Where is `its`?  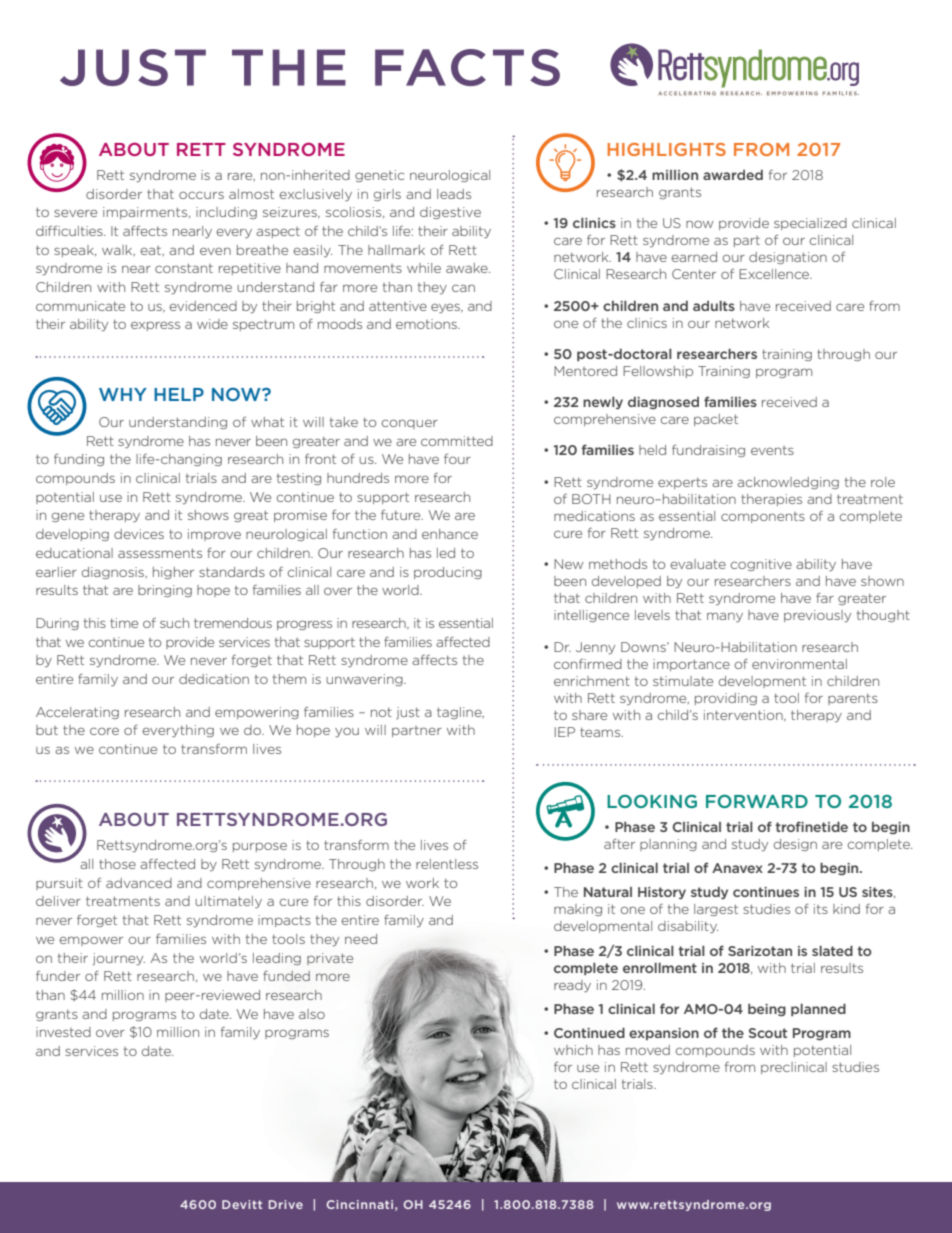
its is located at coordinates (821, 909).
